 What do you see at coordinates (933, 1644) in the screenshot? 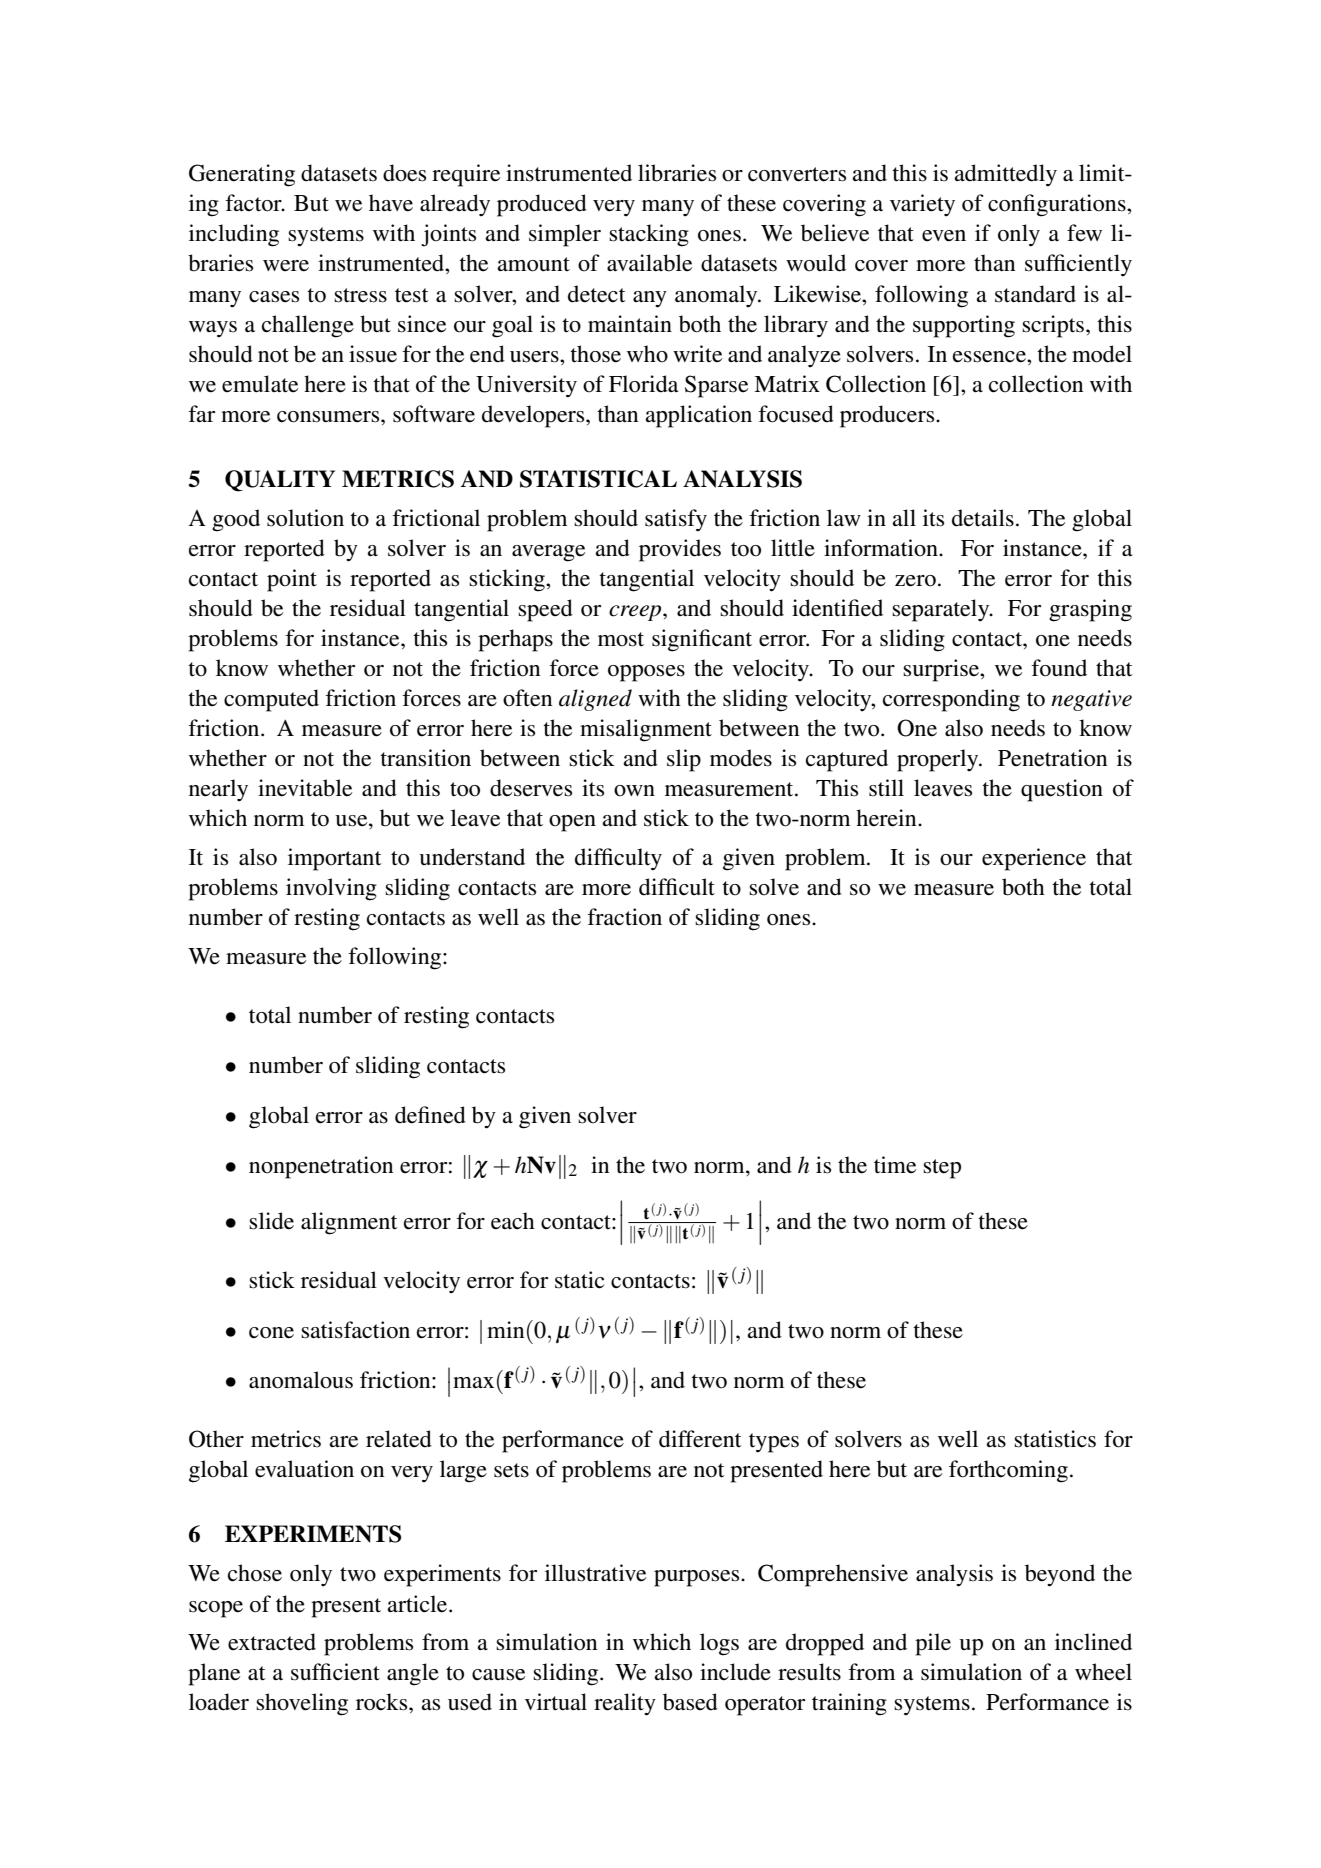
I see `pile` at bounding box center [933, 1644].
